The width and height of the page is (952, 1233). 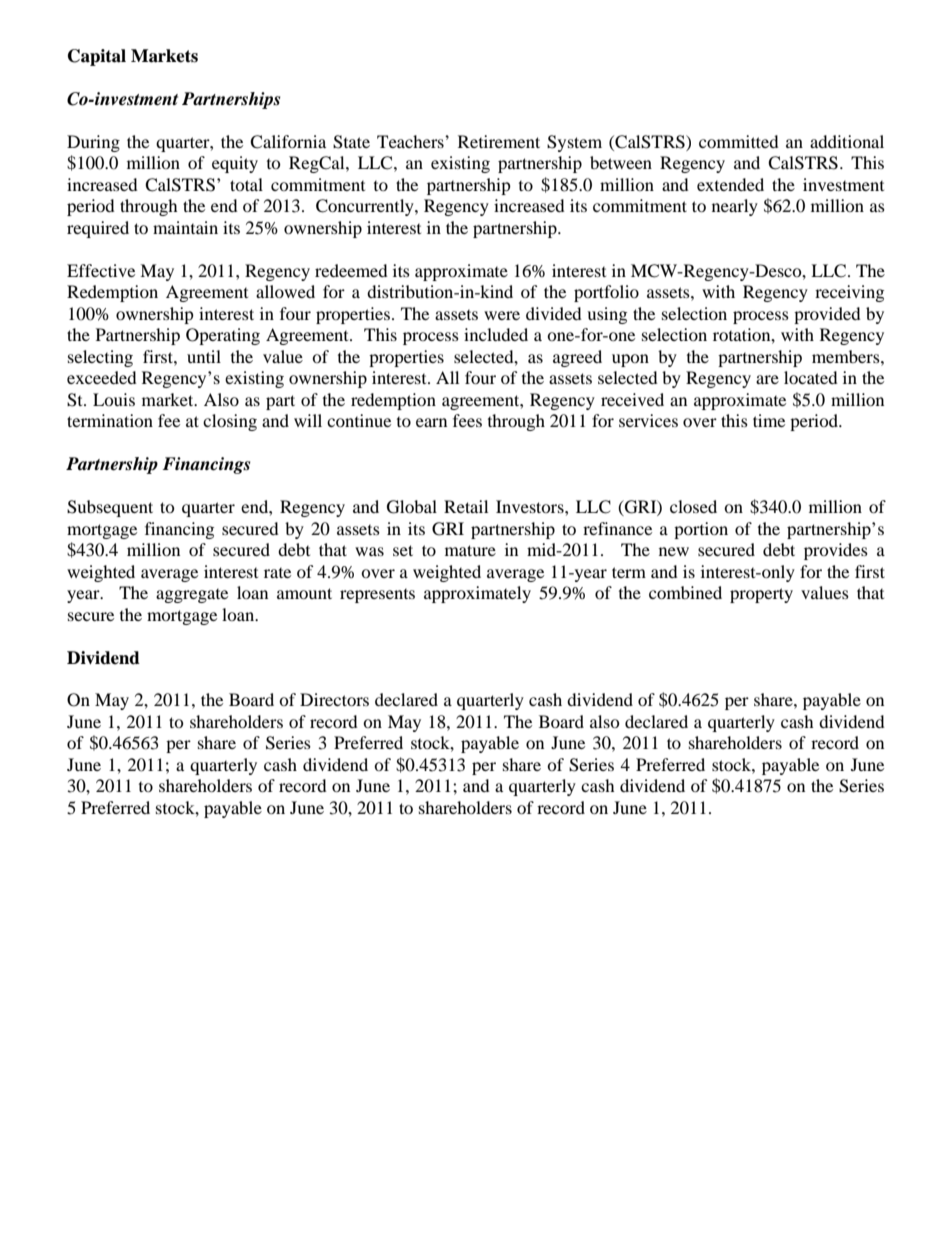 I want to click on closing, so click(x=230, y=422).
